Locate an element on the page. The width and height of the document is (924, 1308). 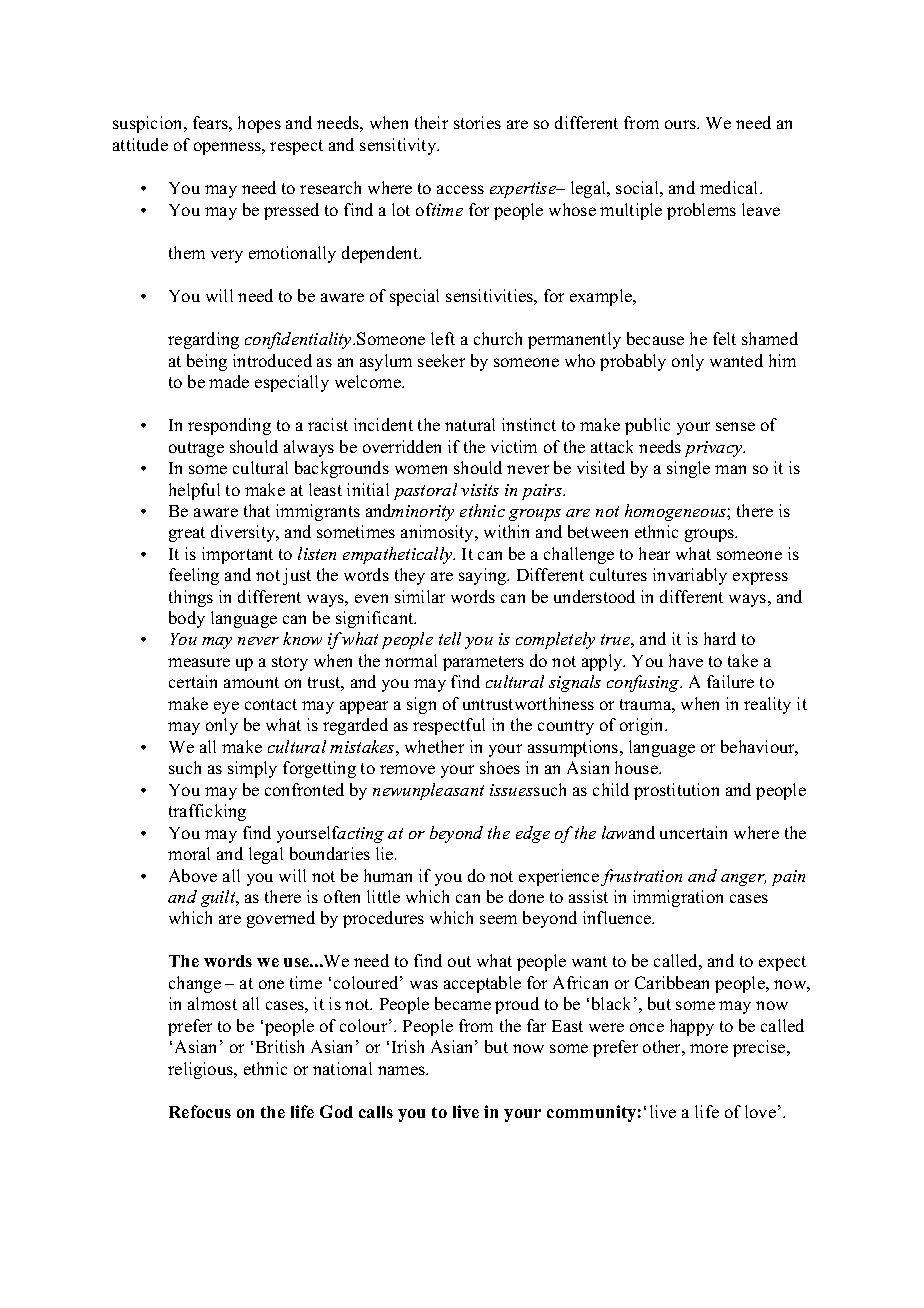
stories is located at coordinates (477, 122).
